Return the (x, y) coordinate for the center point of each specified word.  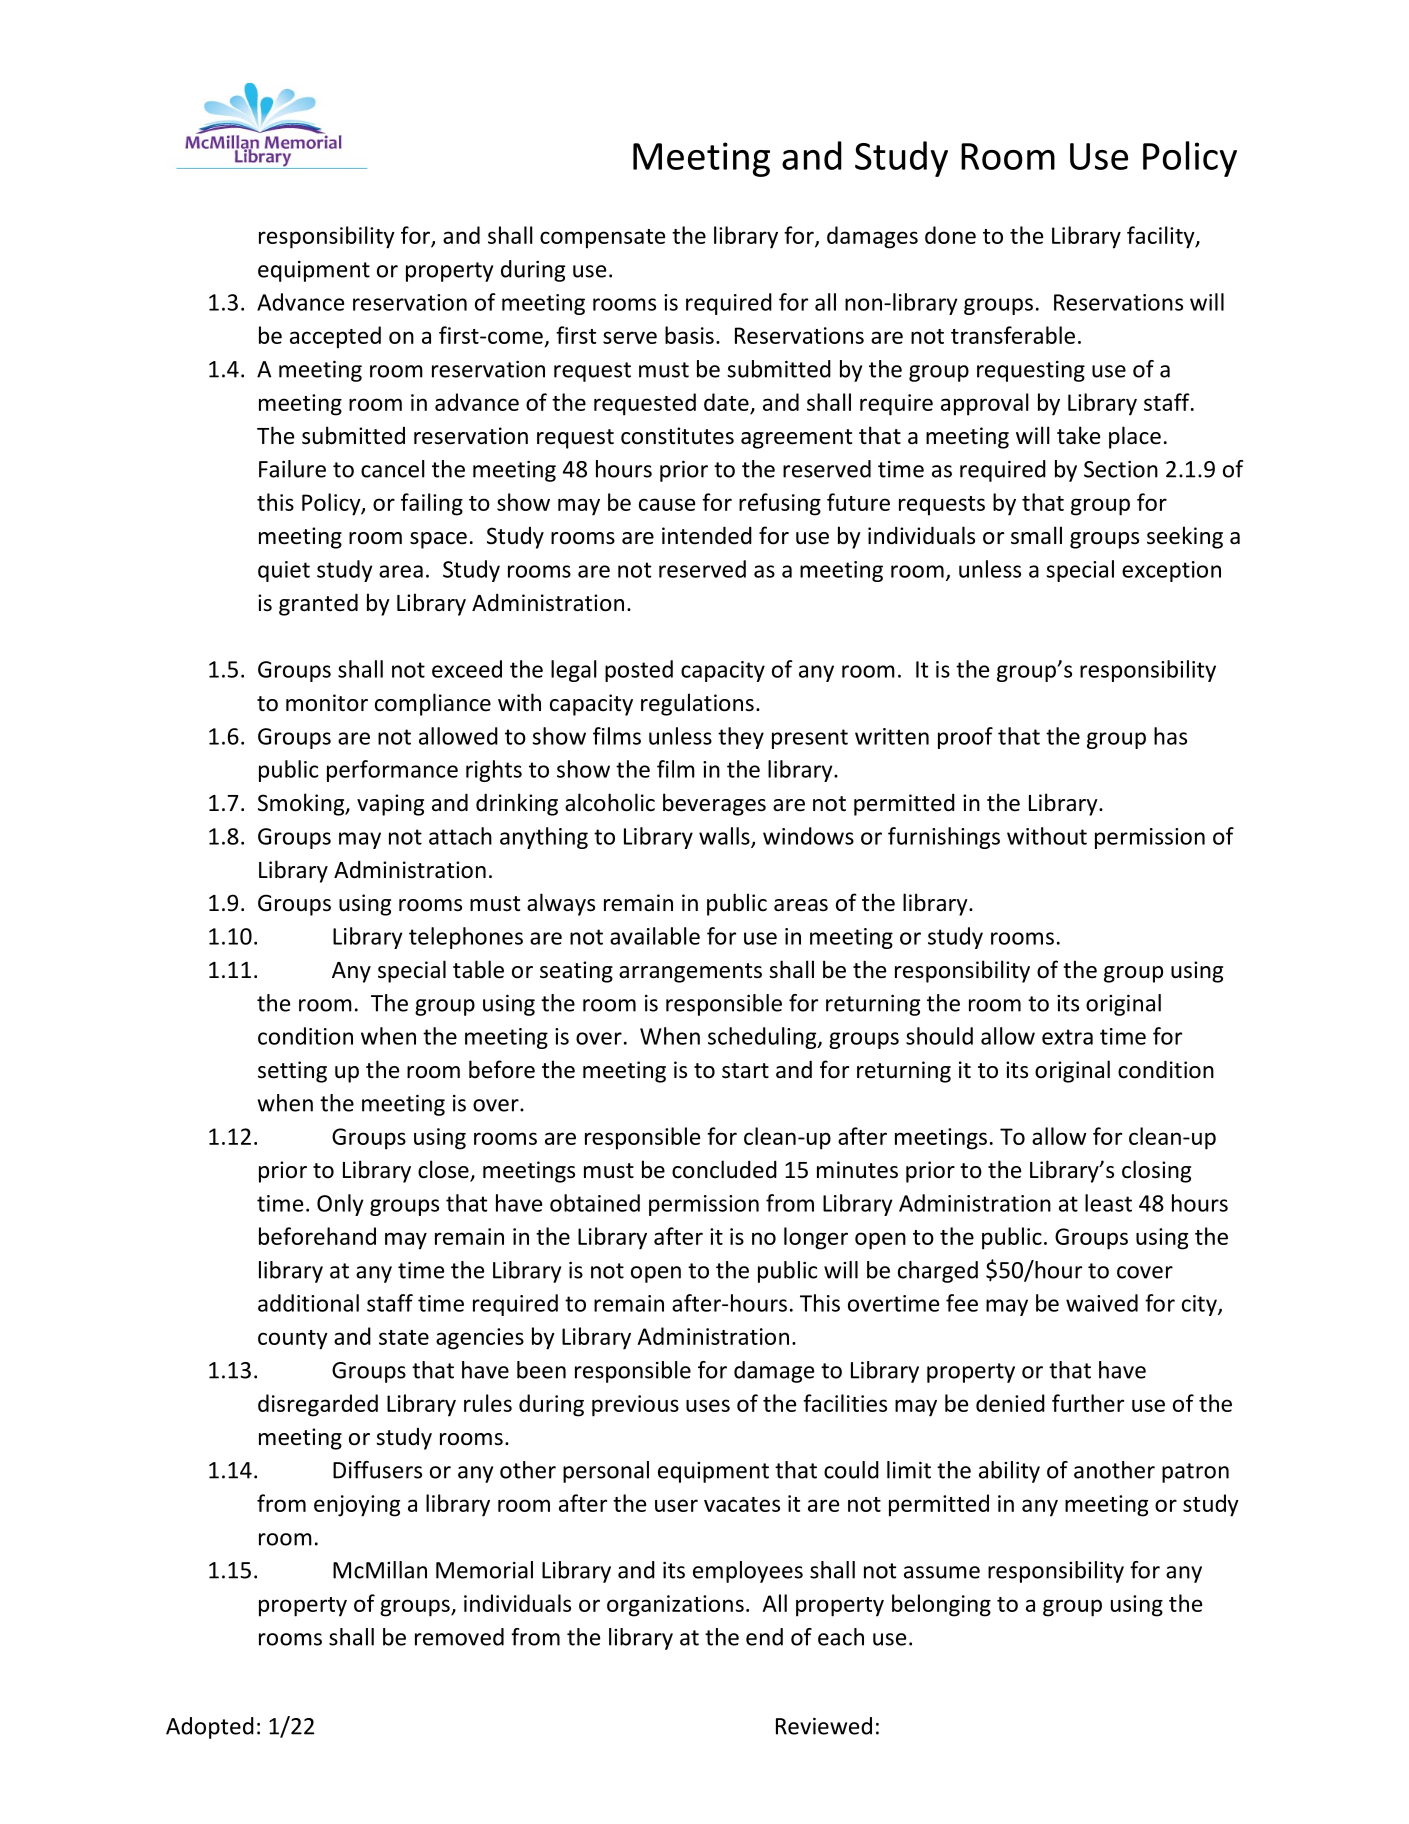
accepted (335, 337)
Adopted (210, 1728)
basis (689, 335)
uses (708, 1405)
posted (639, 671)
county (293, 1340)
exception (1171, 571)
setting (292, 1072)
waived (1102, 1303)
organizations (675, 1606)
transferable (1013, 335)
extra (1067, 1037)
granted (318, 604)
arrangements (690, 973)
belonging (941, 1605)
